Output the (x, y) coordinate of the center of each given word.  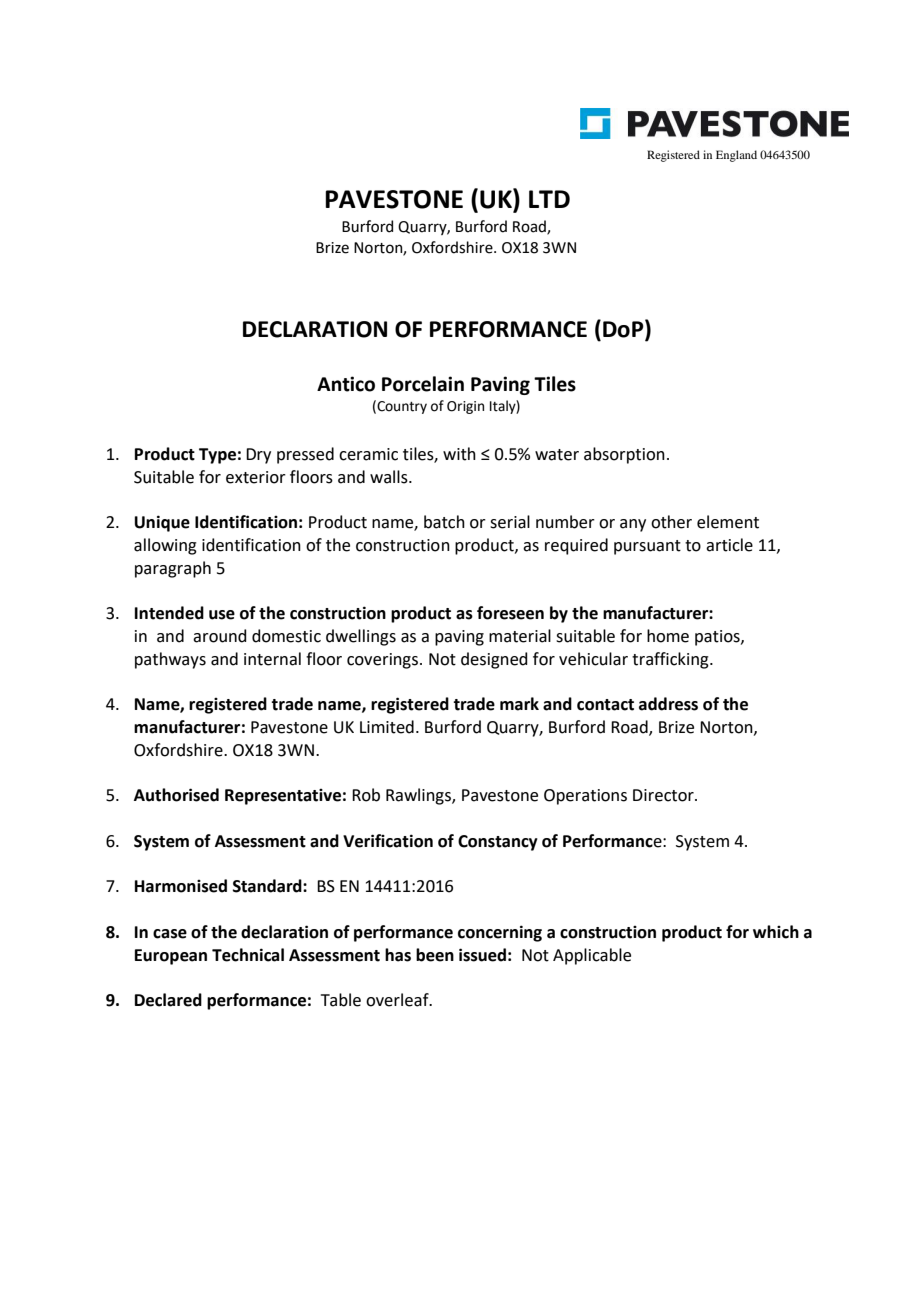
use (222, 615)
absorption (624, 455)
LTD (549, 199)
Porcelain (423, 384)
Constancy (498, 843)
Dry (258, 456)
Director (664, 795)
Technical (248, 955)
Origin (465, 407)
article (729, 545)
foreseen (510, 613)
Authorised (176, 795)
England (736, 156)
